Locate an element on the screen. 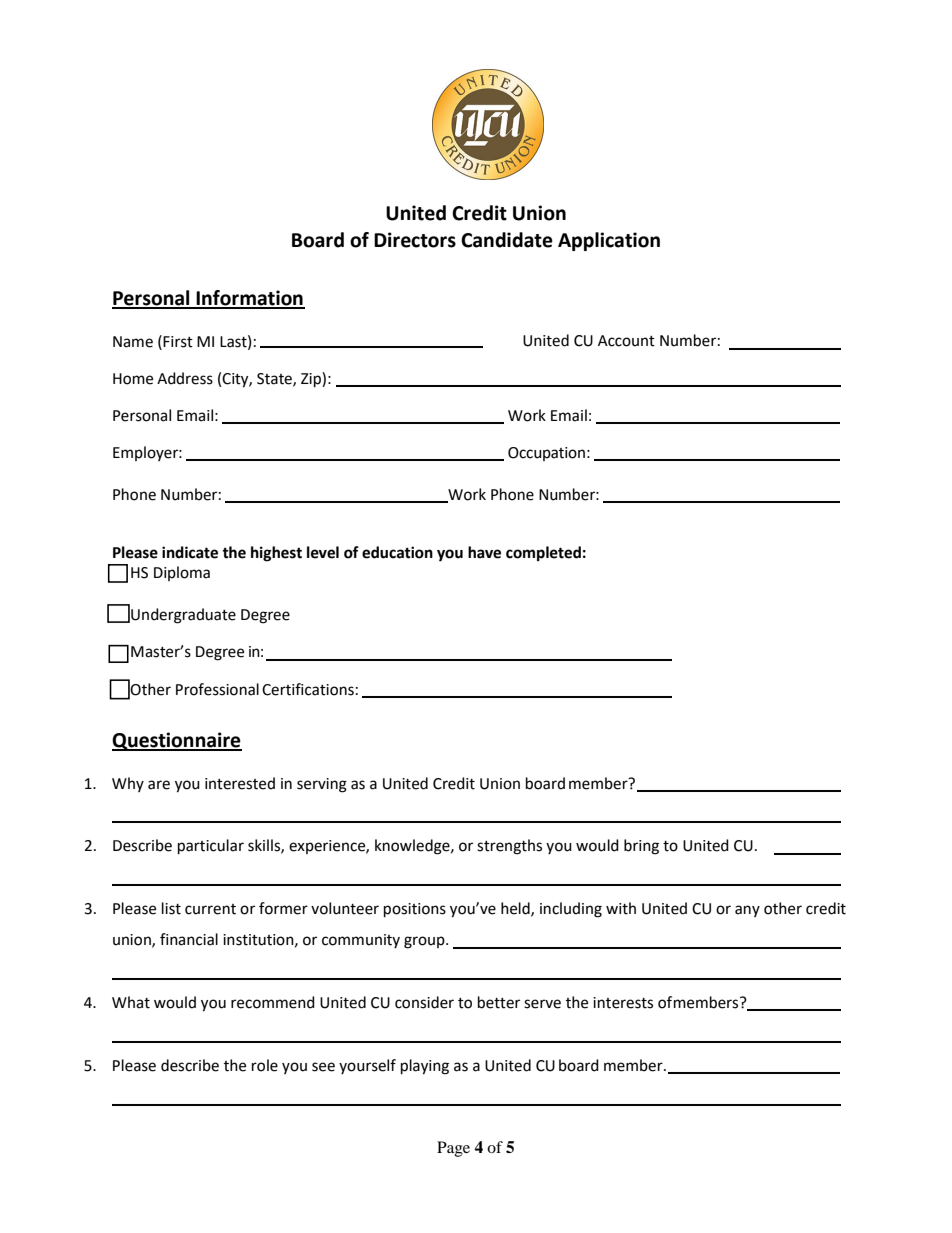  bring is located at coordinates (641, 847).
